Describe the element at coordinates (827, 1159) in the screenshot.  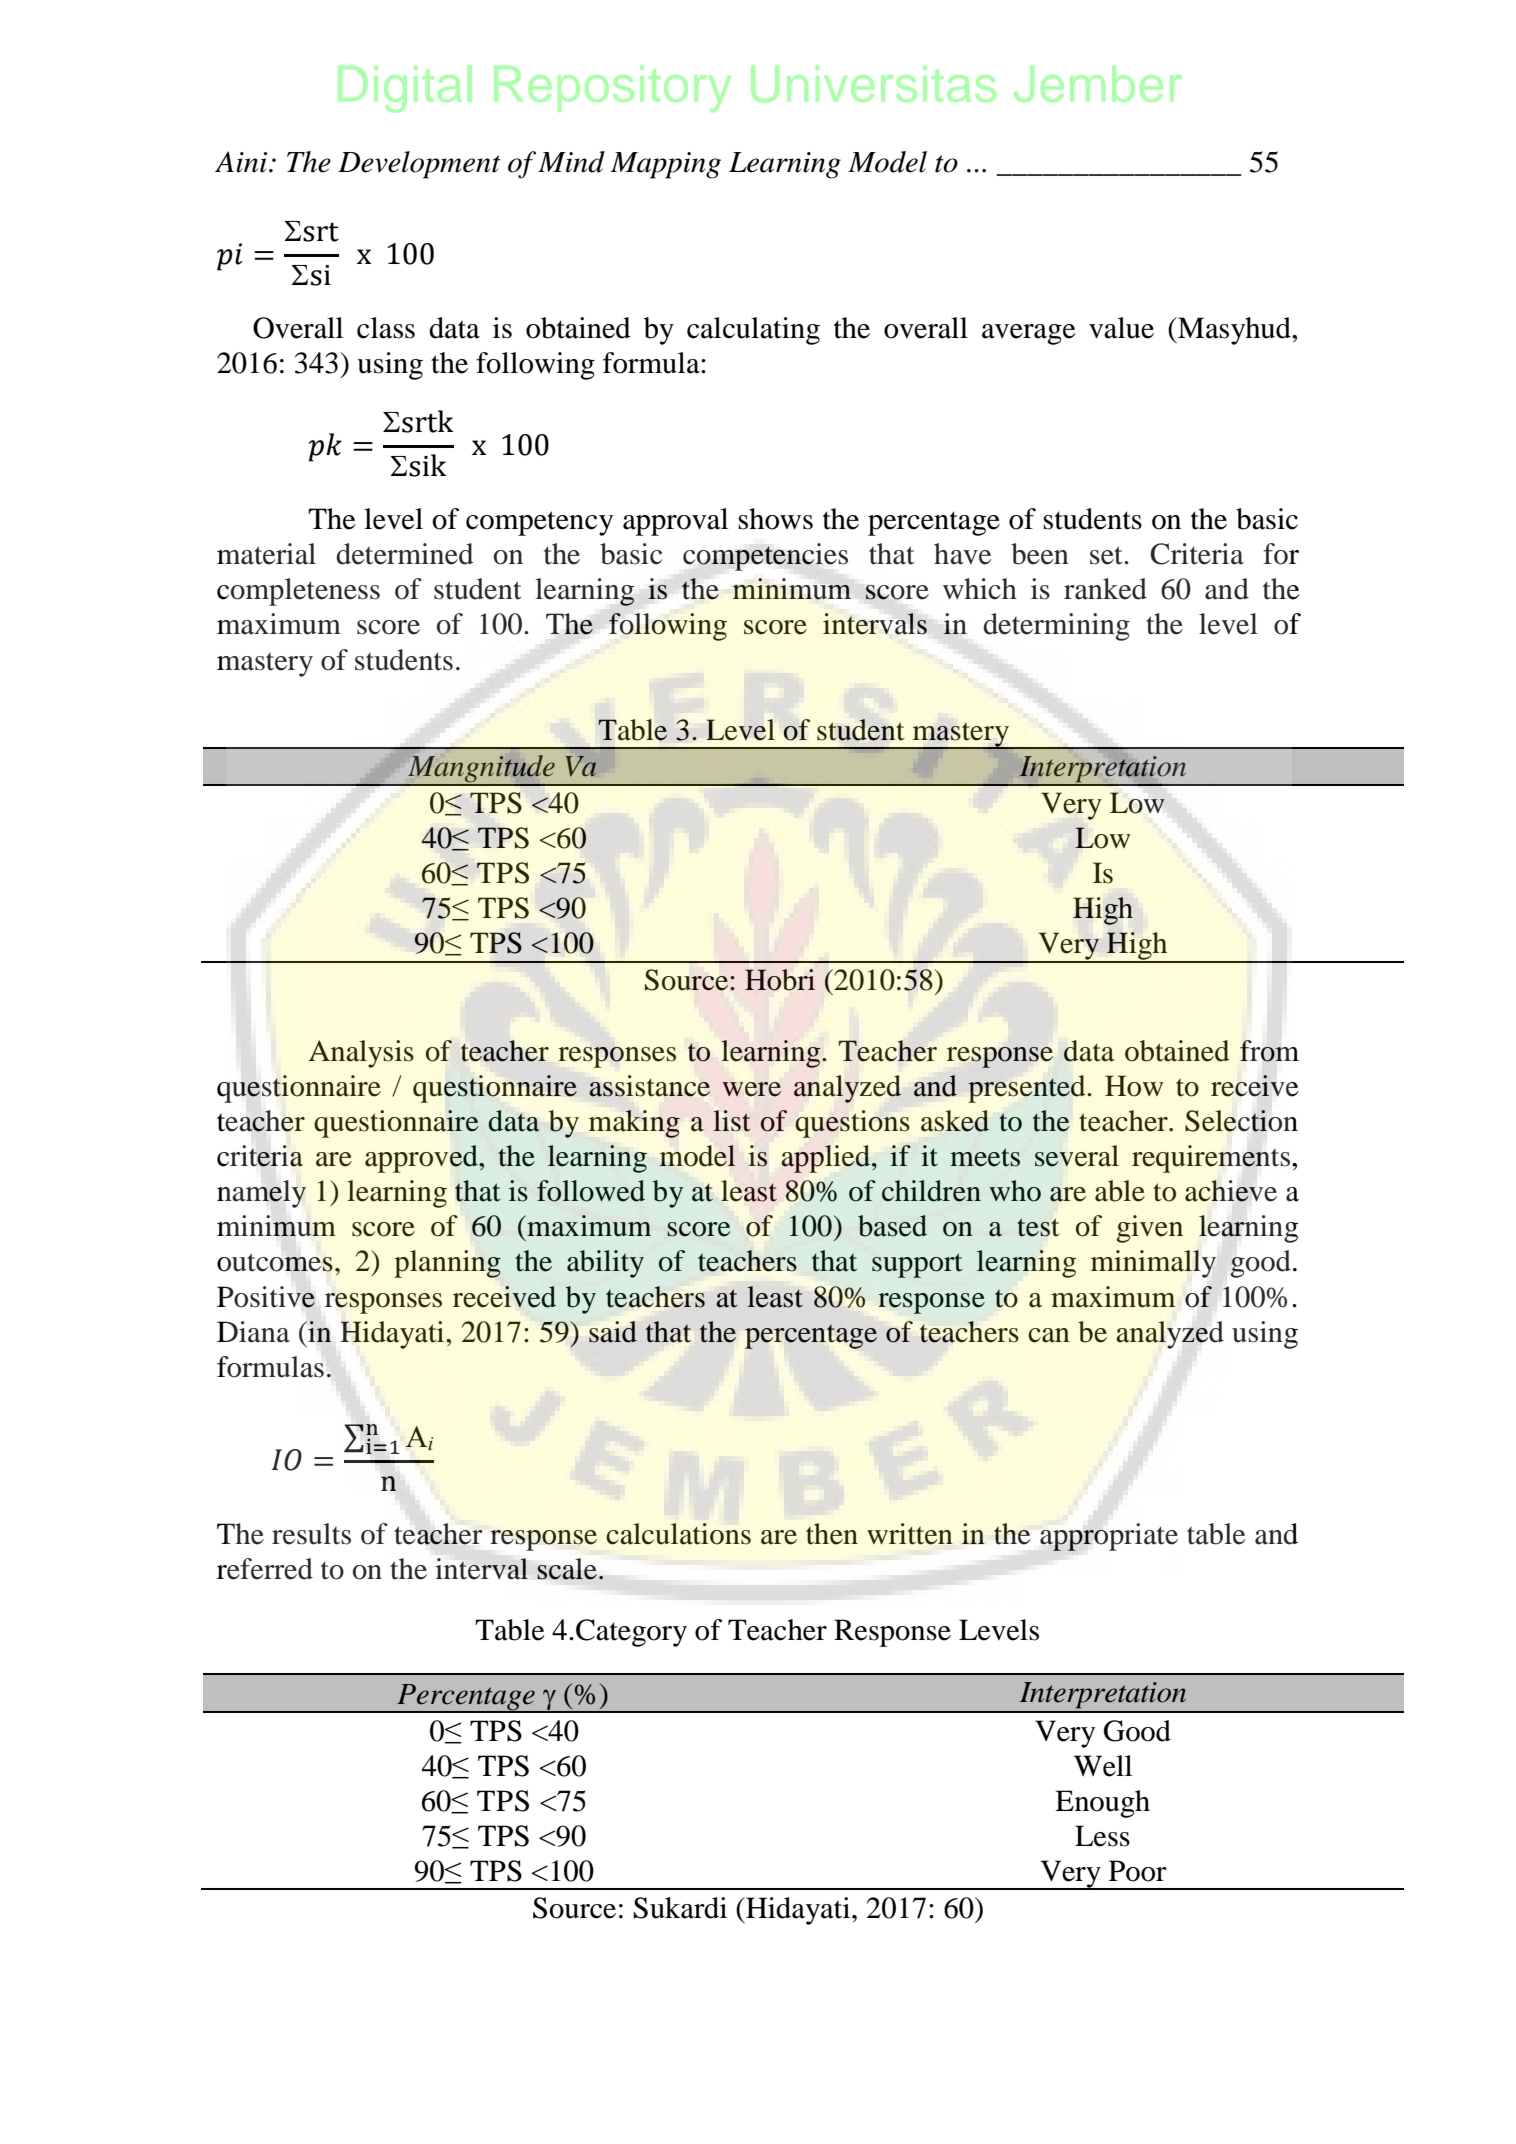
I see `applied` at that location.
